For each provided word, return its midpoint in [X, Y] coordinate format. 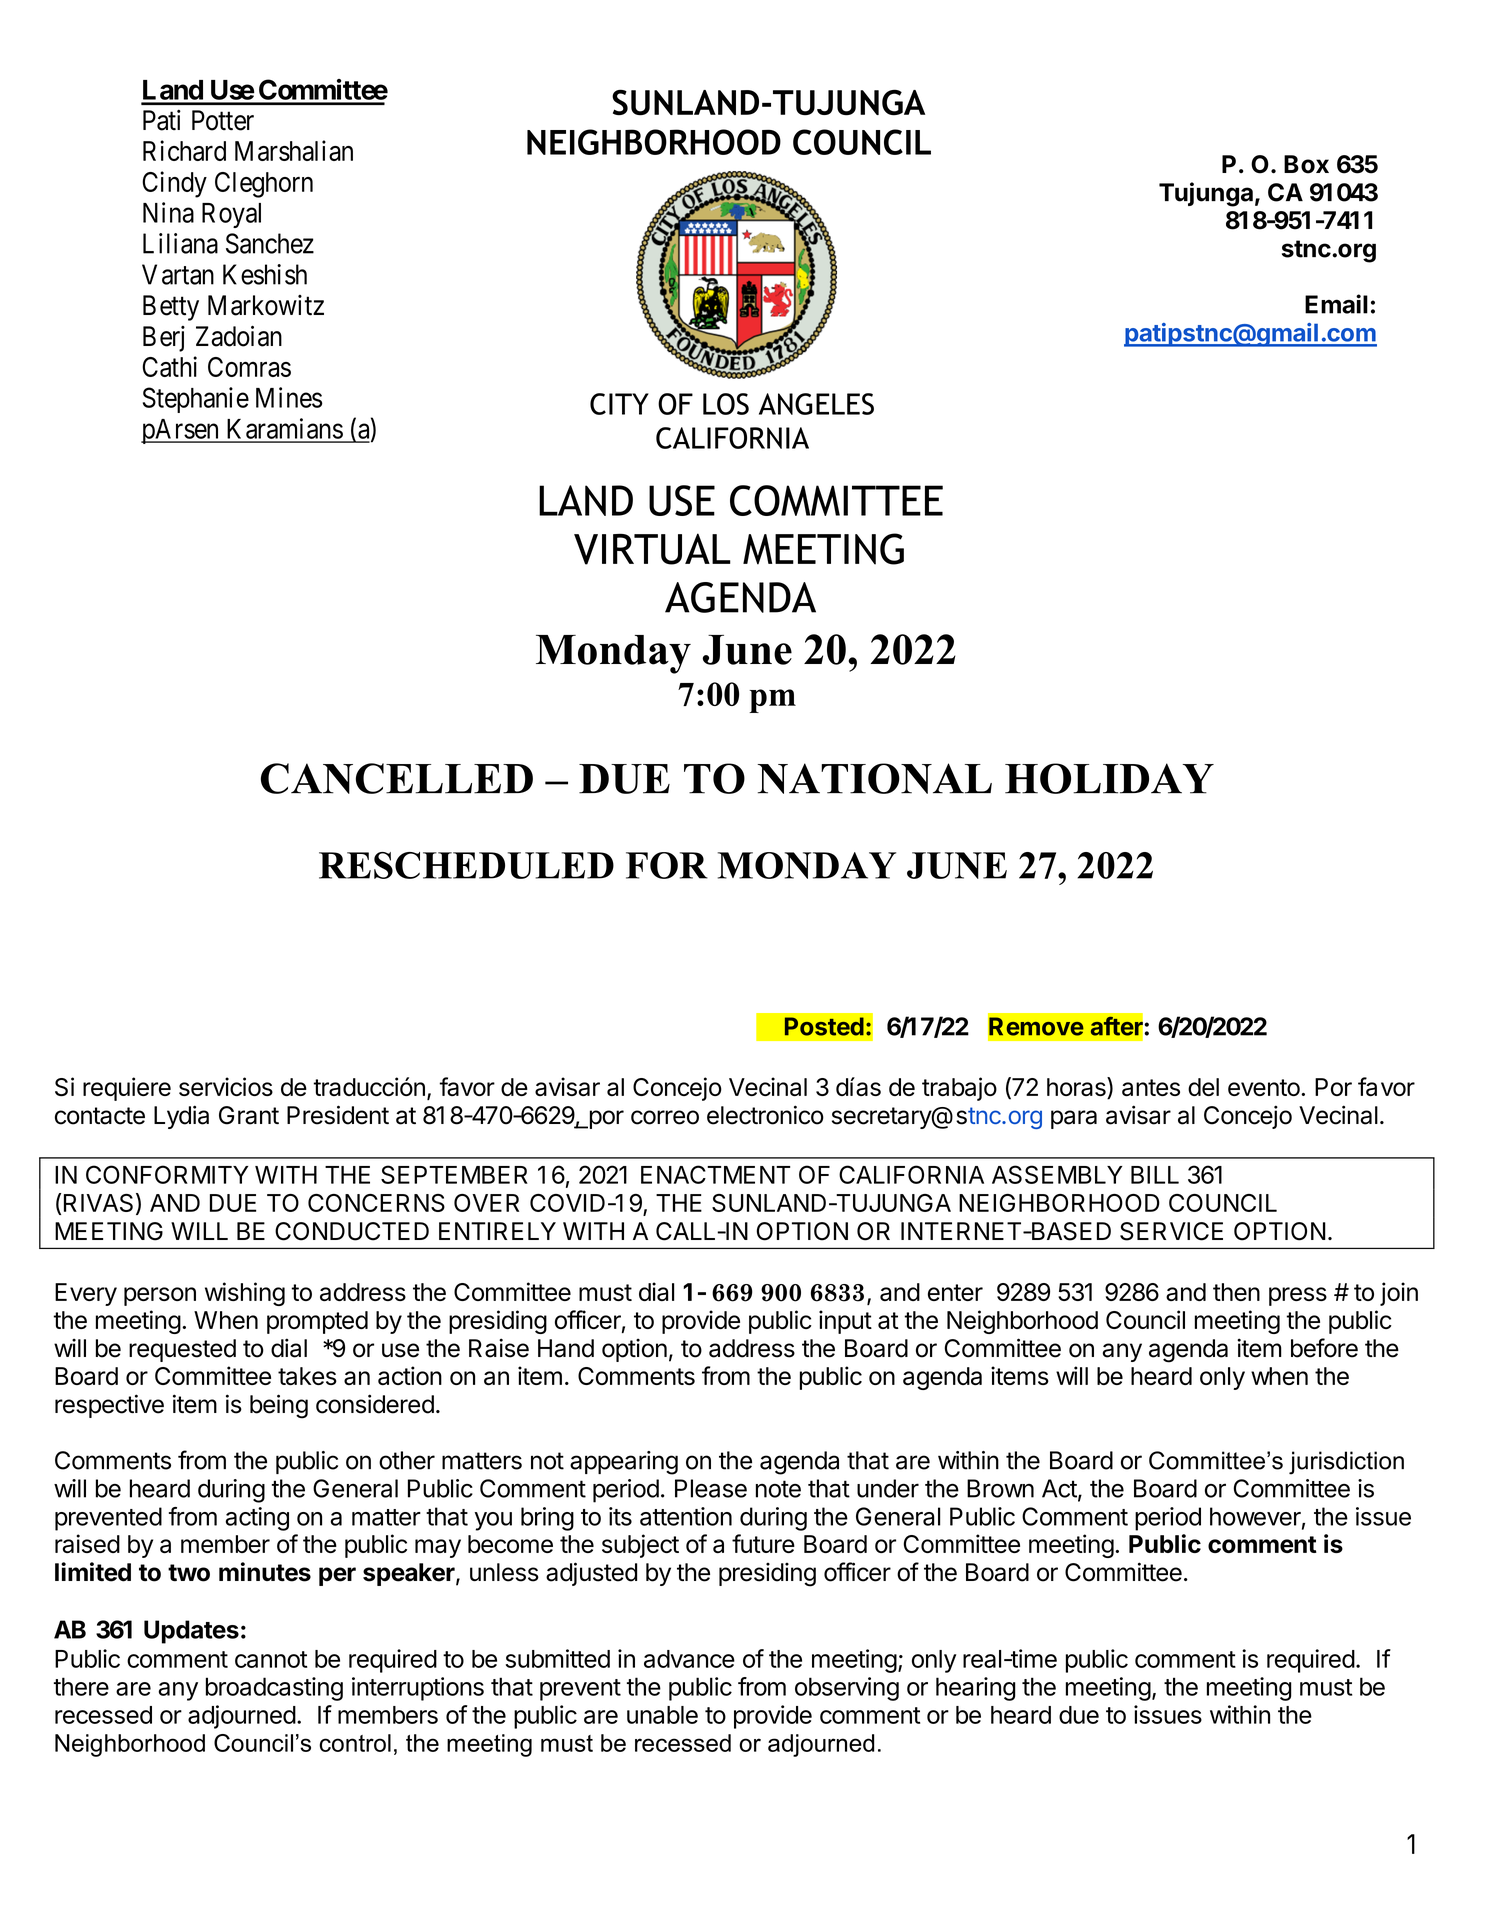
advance [689, 1659]
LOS [726, 404]
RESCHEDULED [466, 865]
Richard [184, 150]
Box [1306, 164]
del [1203, 1087]
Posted [824, 1026]
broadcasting [274, 1689]
